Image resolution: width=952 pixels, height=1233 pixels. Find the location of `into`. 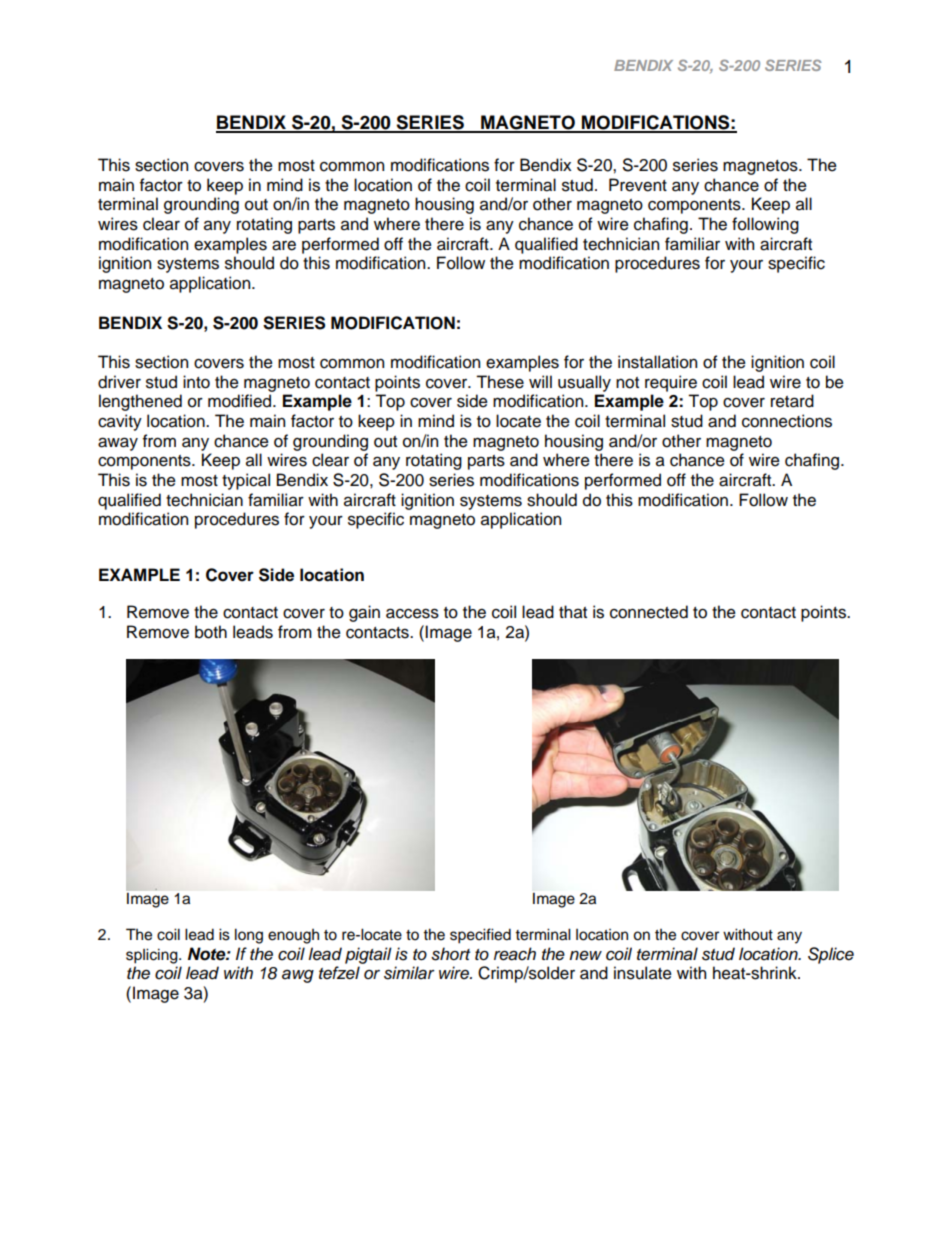

into is located at coordinates (196, 382).
